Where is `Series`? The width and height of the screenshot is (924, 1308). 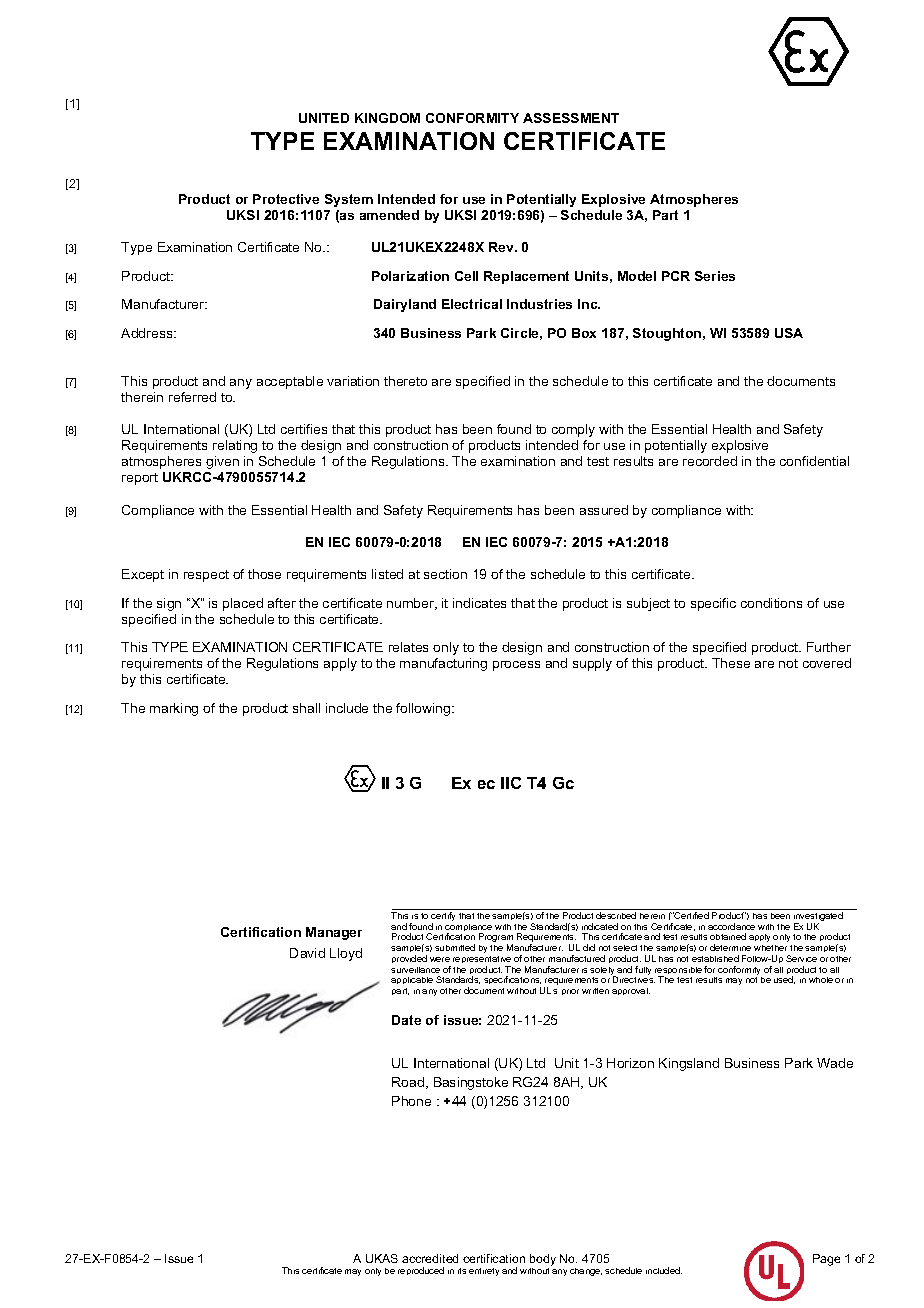 Series is located at coordinates (715, 276).
